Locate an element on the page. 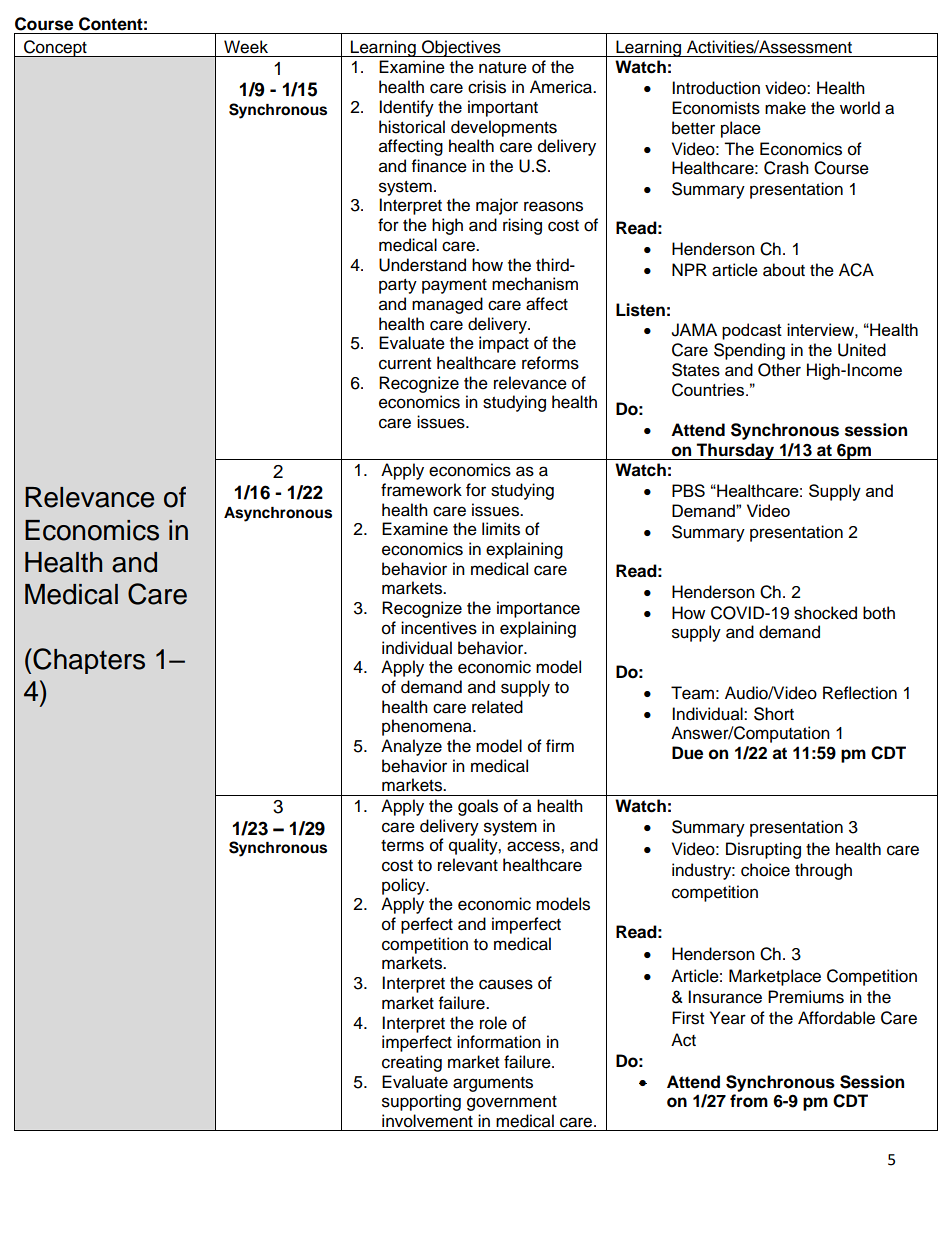 This page has width=952, height=1233. current is located at coordinates (405, 364).
